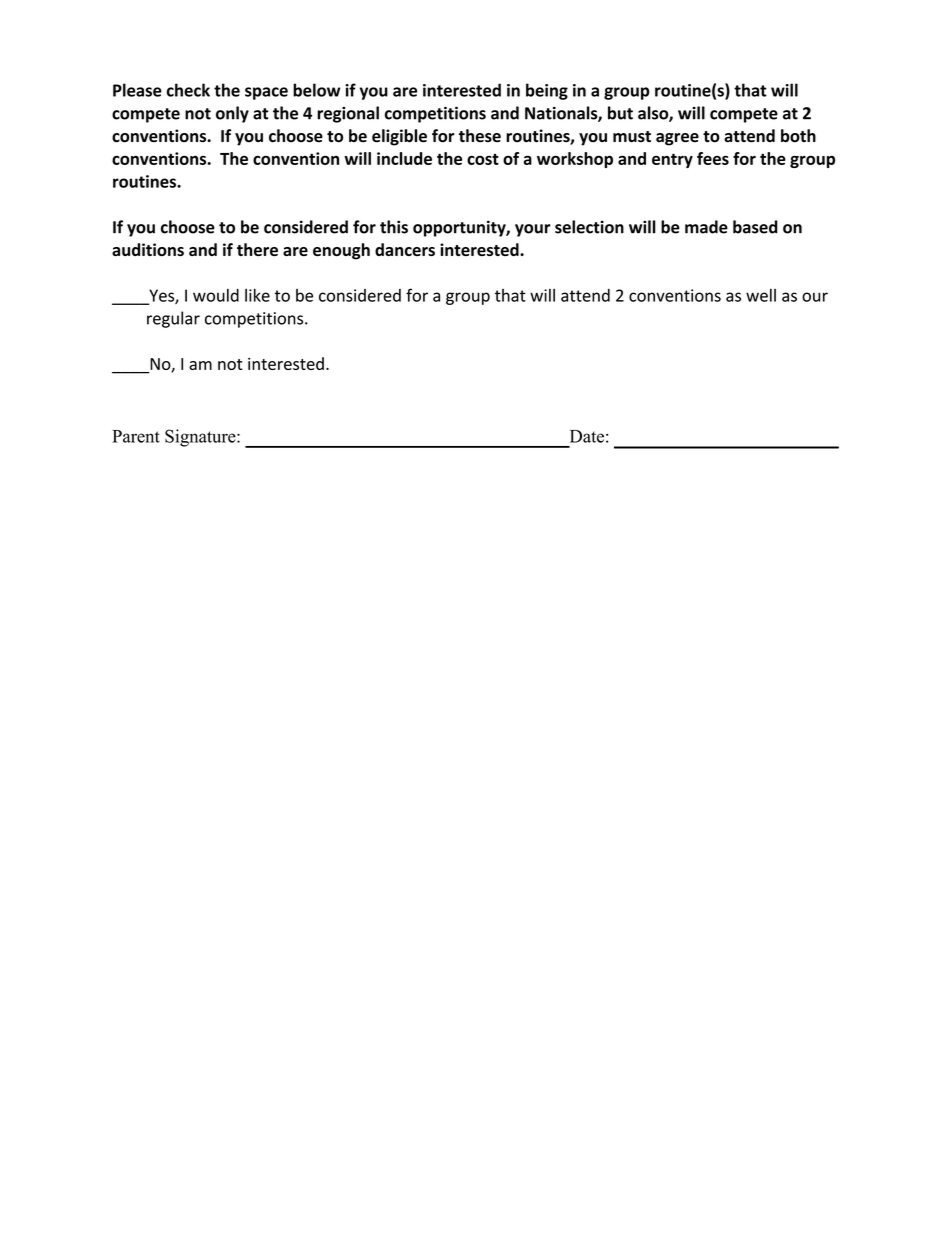  Describe the element at coordinates (404, 158) in the screenshot. I see `include` at that location.
